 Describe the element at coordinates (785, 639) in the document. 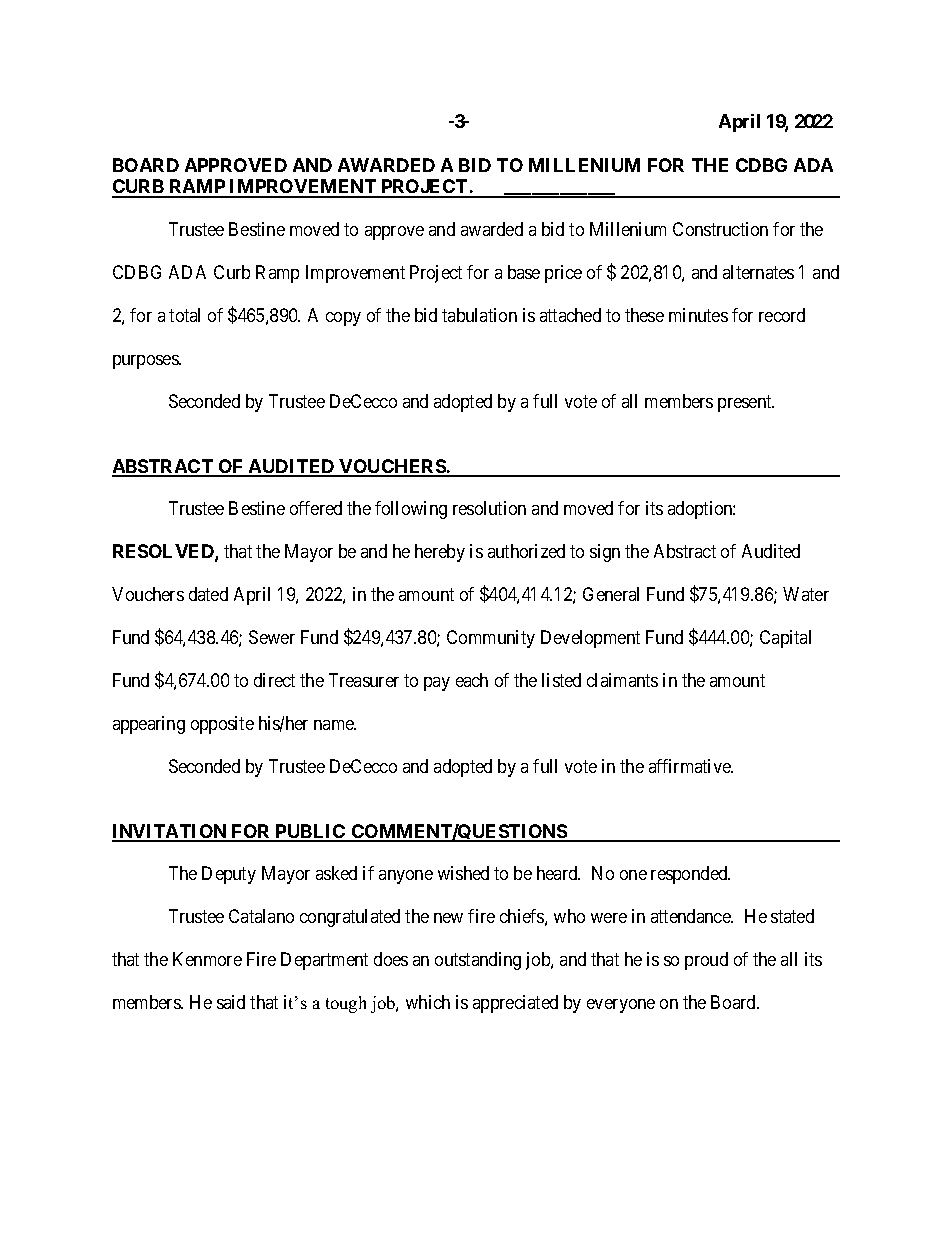

I see `Capital` at that location.
